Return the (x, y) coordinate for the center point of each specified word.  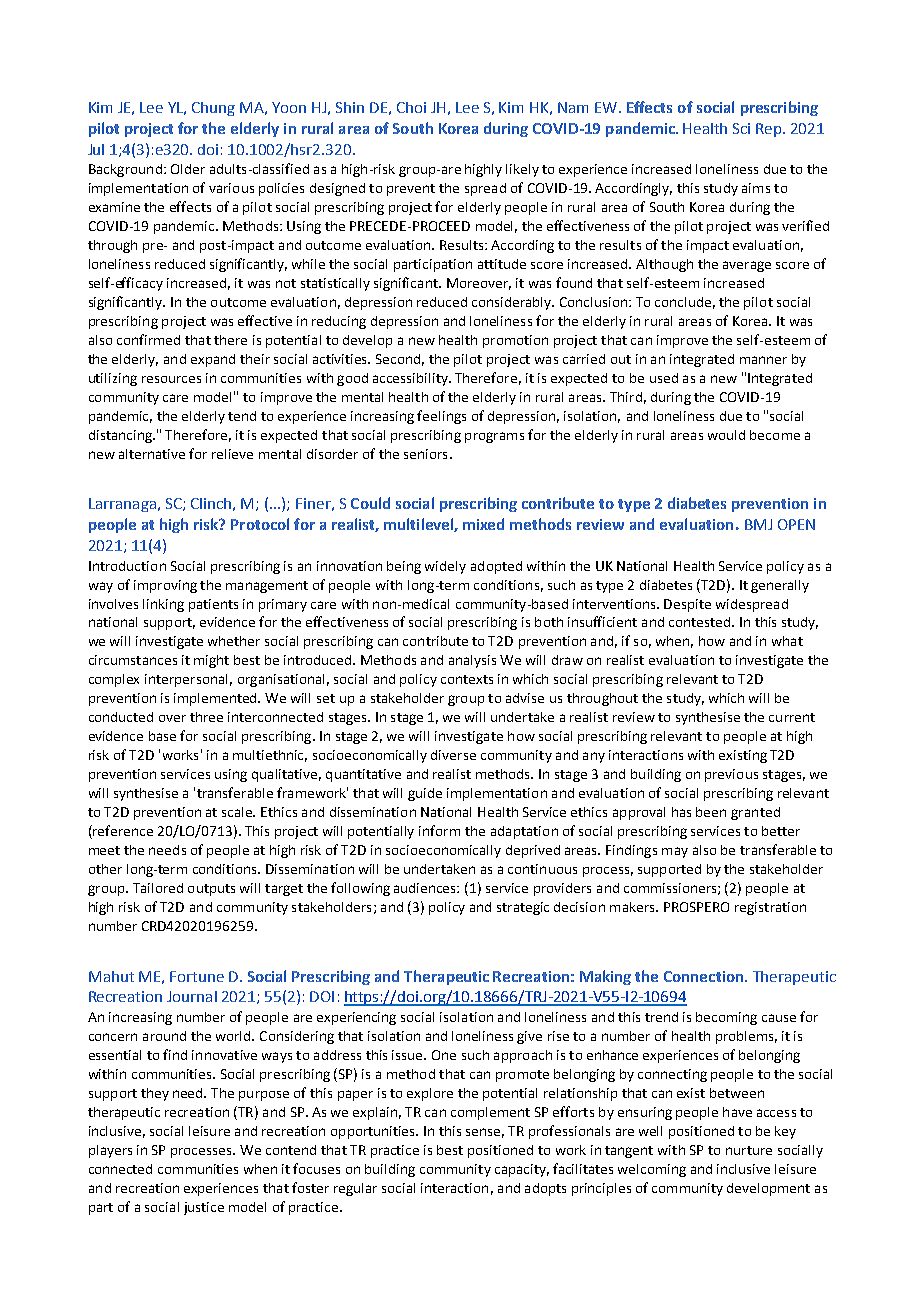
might (211, 661)
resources (171, 379)
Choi (411, 107)
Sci (741, 128)
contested (701, 622)
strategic (523, 908)
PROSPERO (696, 907)
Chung (213, 109)
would (726, 435)
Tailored (158, 888)
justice (204, 1208)
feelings (441, 417)
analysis (472, 661)
